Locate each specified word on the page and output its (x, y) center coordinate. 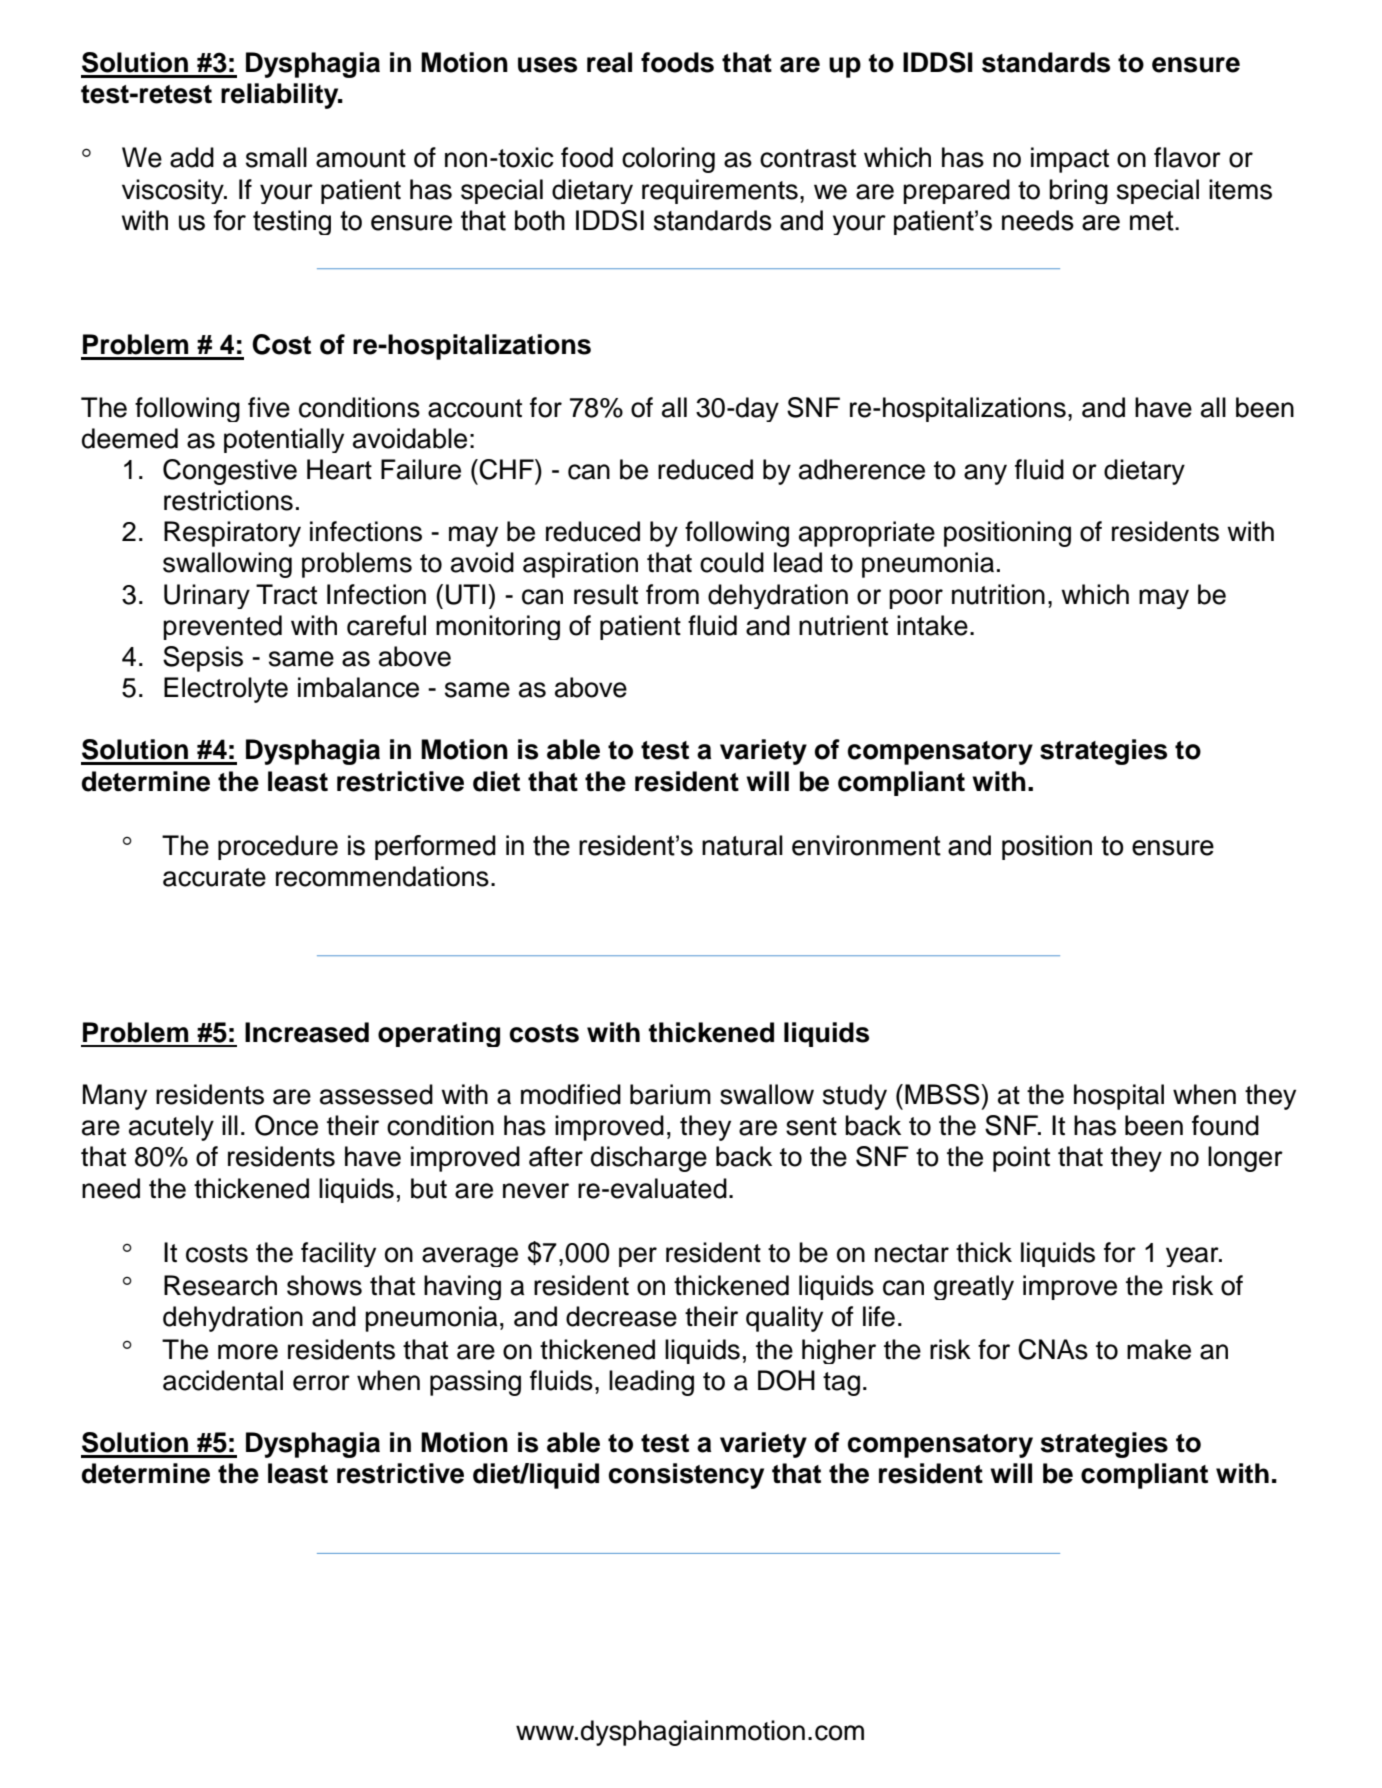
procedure (278, 847)
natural (742, 845)
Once (286, 1125)
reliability (281, 96)
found (1225, 1125)
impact (1070, 160)
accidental (223, 1380)
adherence (862, 469)
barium (670, 1094)
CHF (506, 469)
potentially (284, 440)
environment (866, 845)
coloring (668, 160)
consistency (686, 1476)
